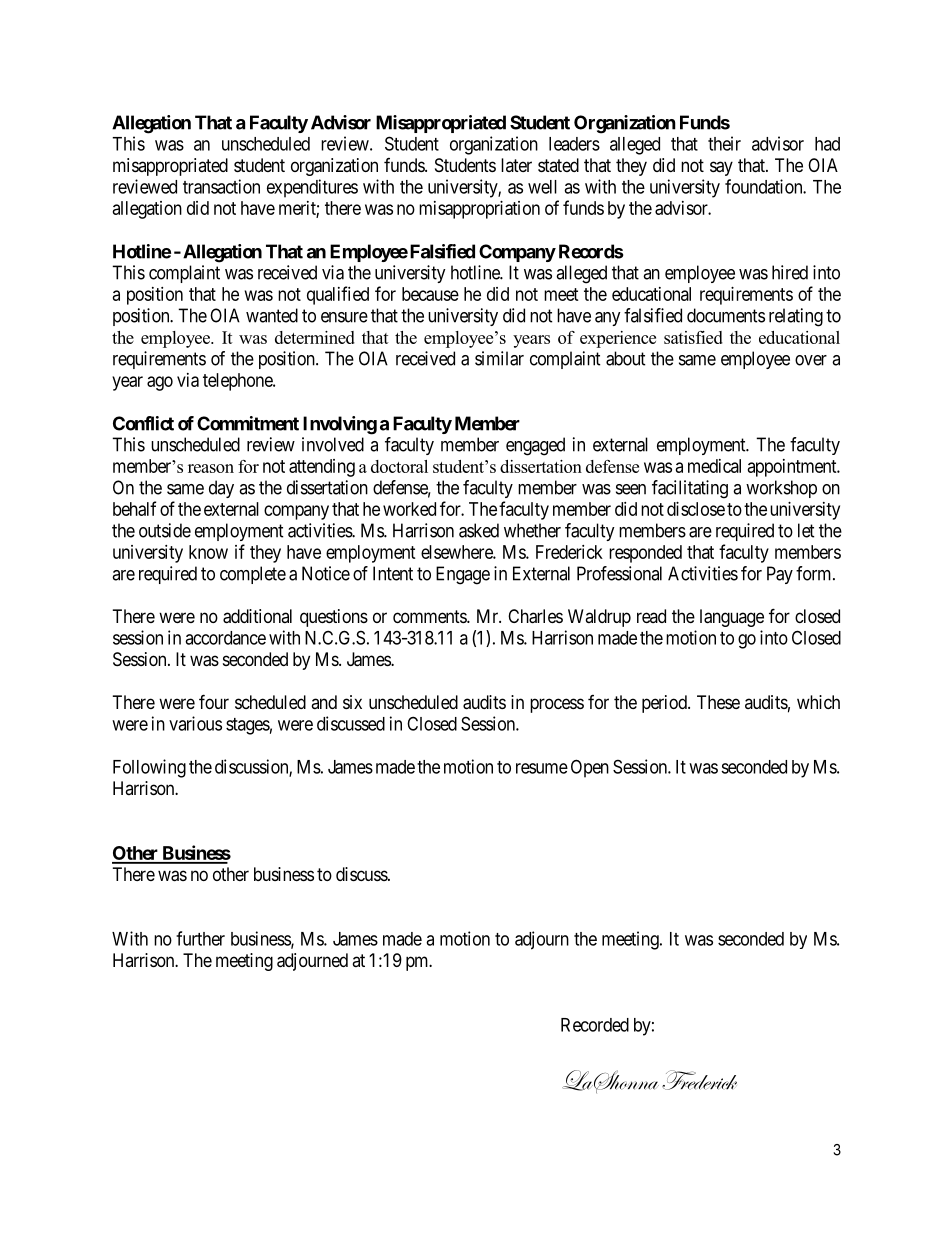 The width and height of the screenshot is (952, 1233). I want to click on comments, so click(430, 616).
